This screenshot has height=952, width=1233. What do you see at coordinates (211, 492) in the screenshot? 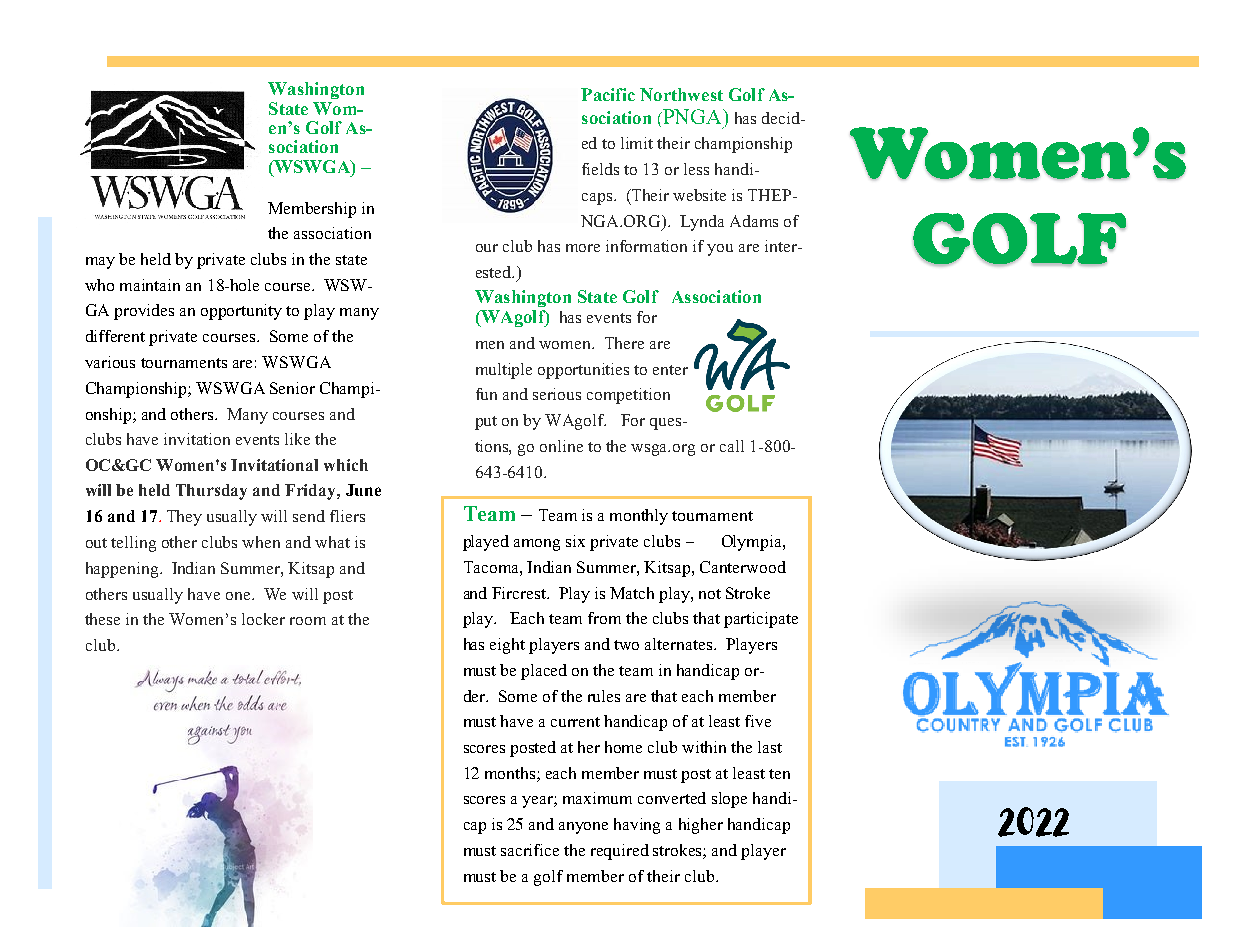
I see `Thursday` at bounding box center [211, 492].
